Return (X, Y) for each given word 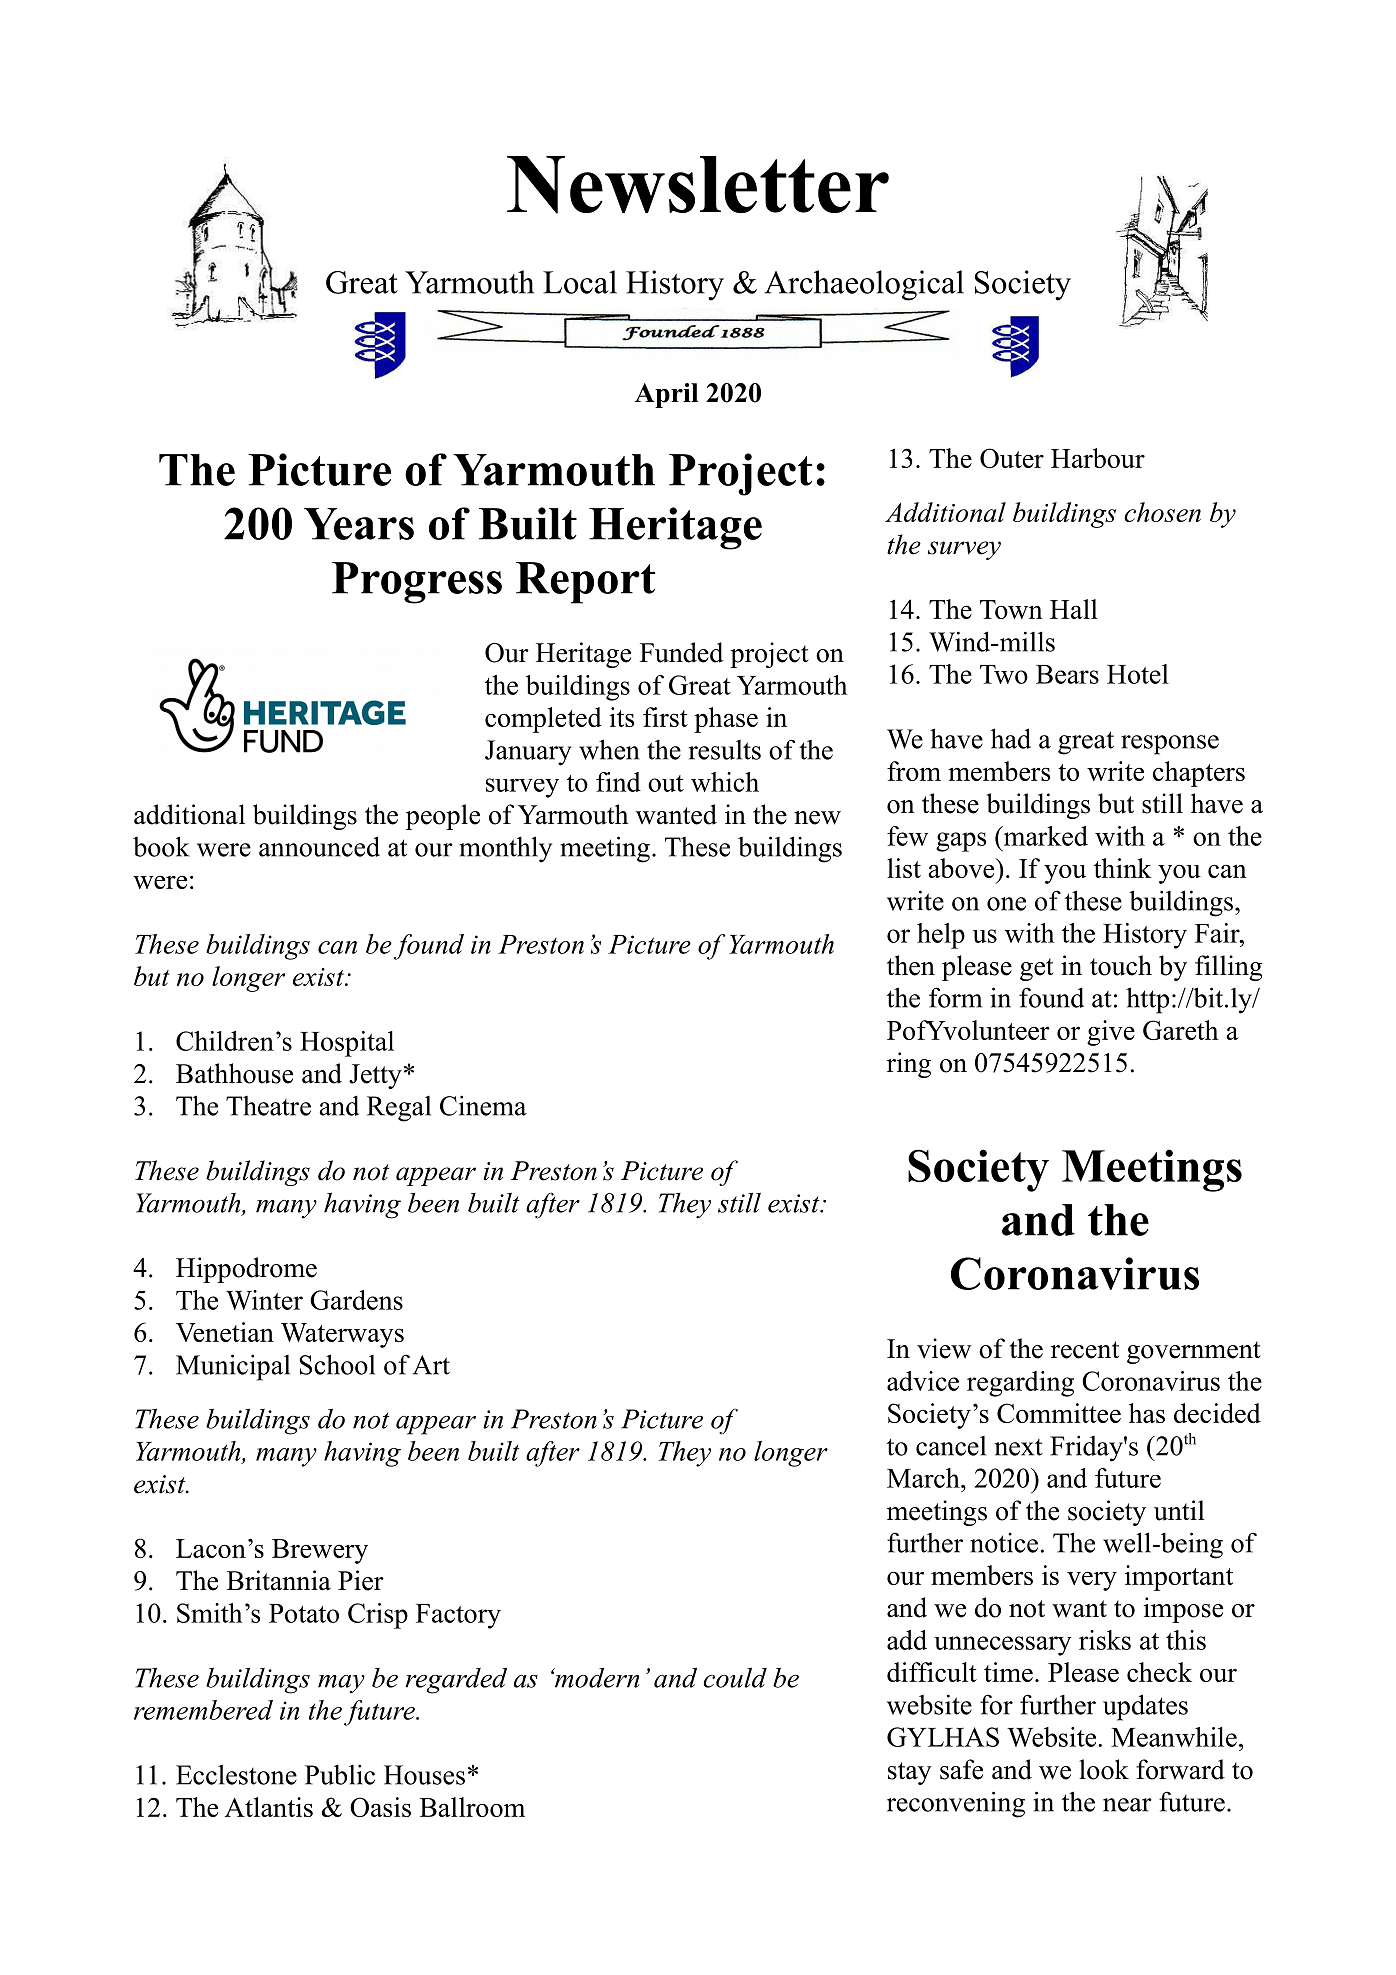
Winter (264, 1300)
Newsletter (698, 185)
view (944, 1348)
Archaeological (864, 285)
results (725, 750)
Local (580, 282)
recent (1085, 1350)
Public (340, 1774)
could (735, 1677)
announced (319, 846)
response (1170, 745)
